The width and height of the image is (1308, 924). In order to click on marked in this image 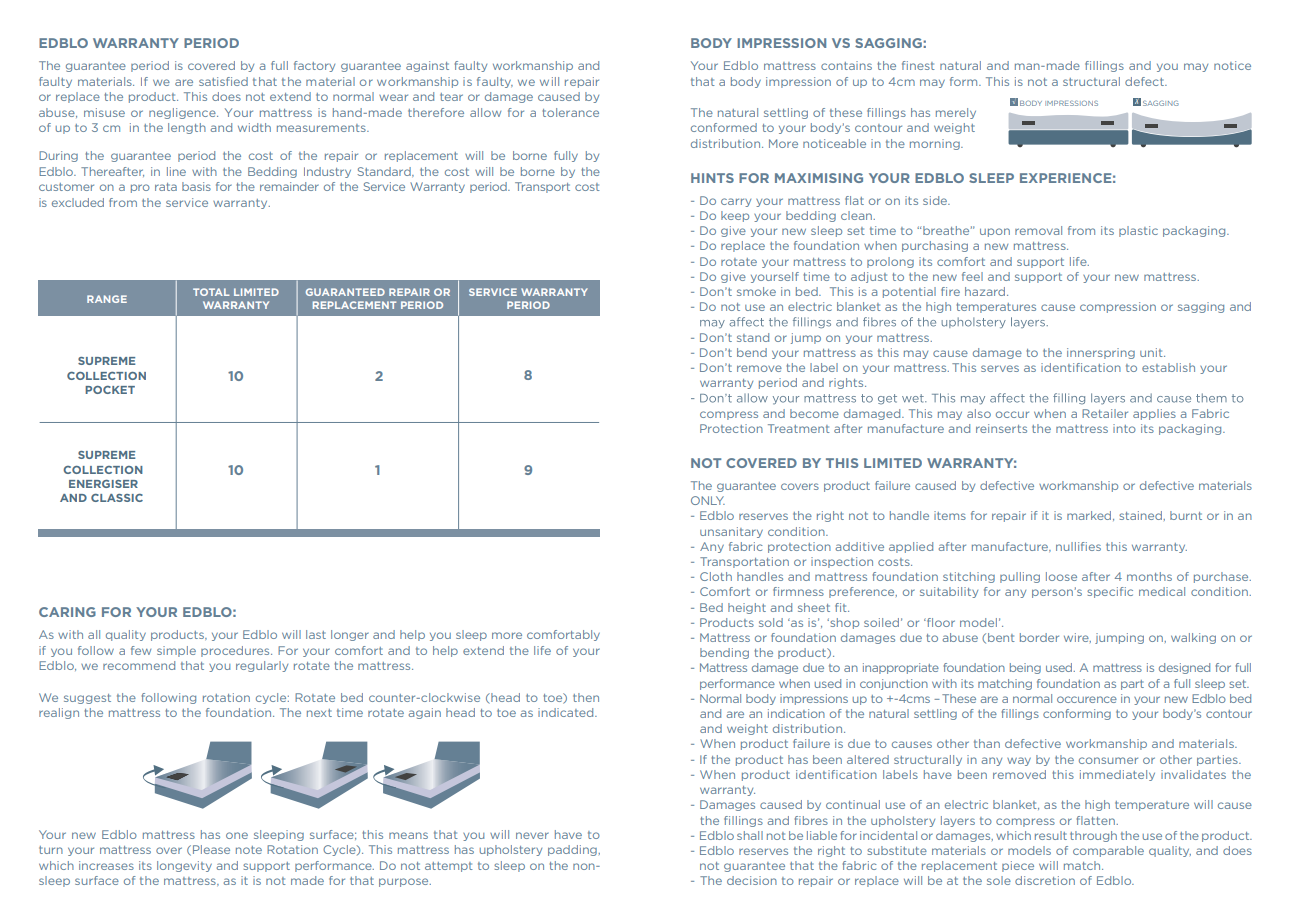, I will do `click(1090, 516)`.
